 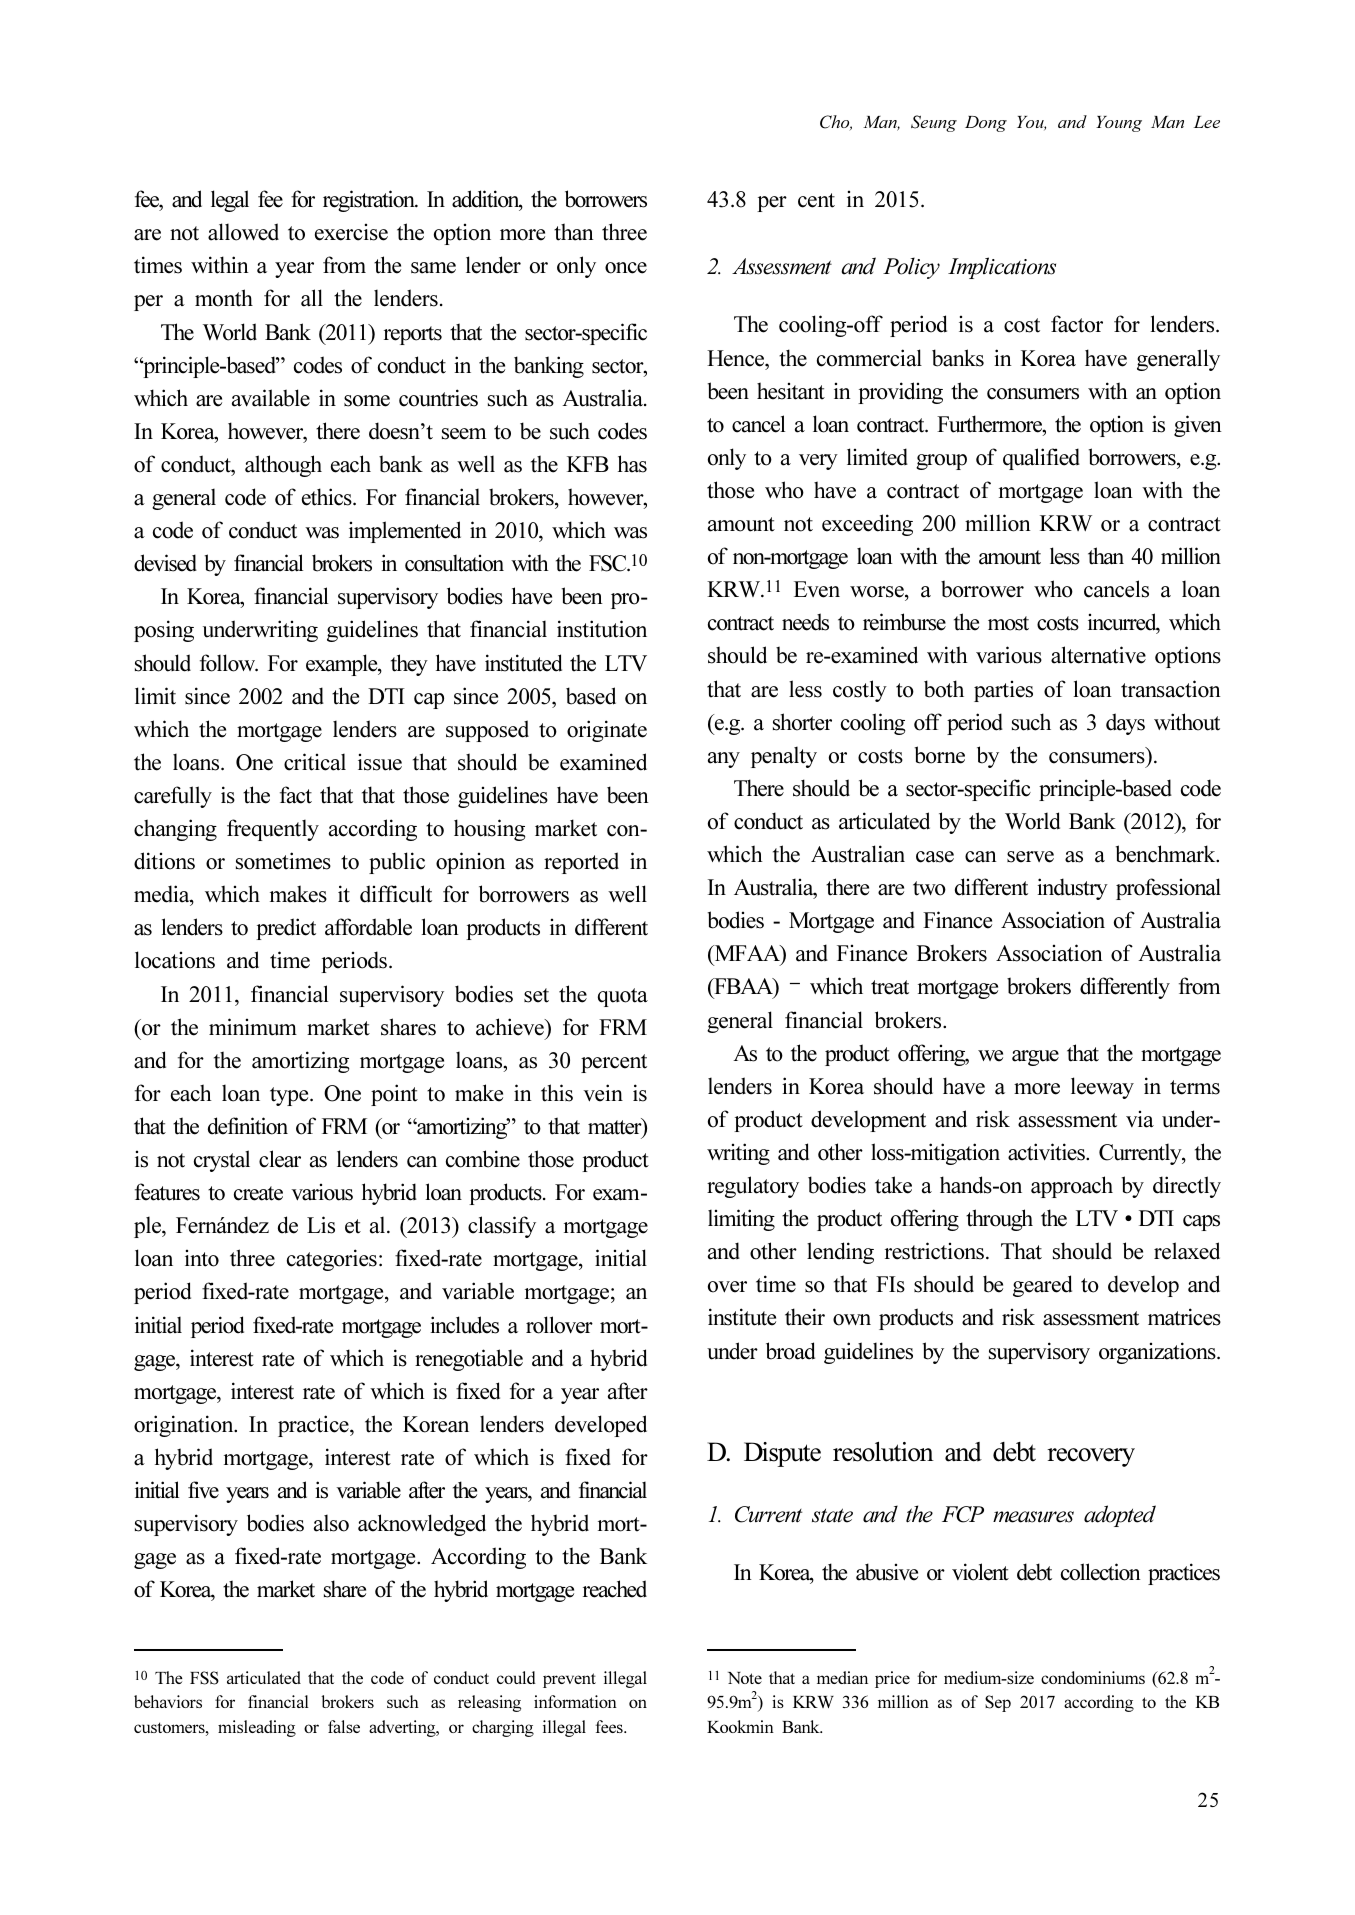 What do you see at coordinates (626, 268) in the screenshot?
I see `once` at bounding box center [626, 268].
